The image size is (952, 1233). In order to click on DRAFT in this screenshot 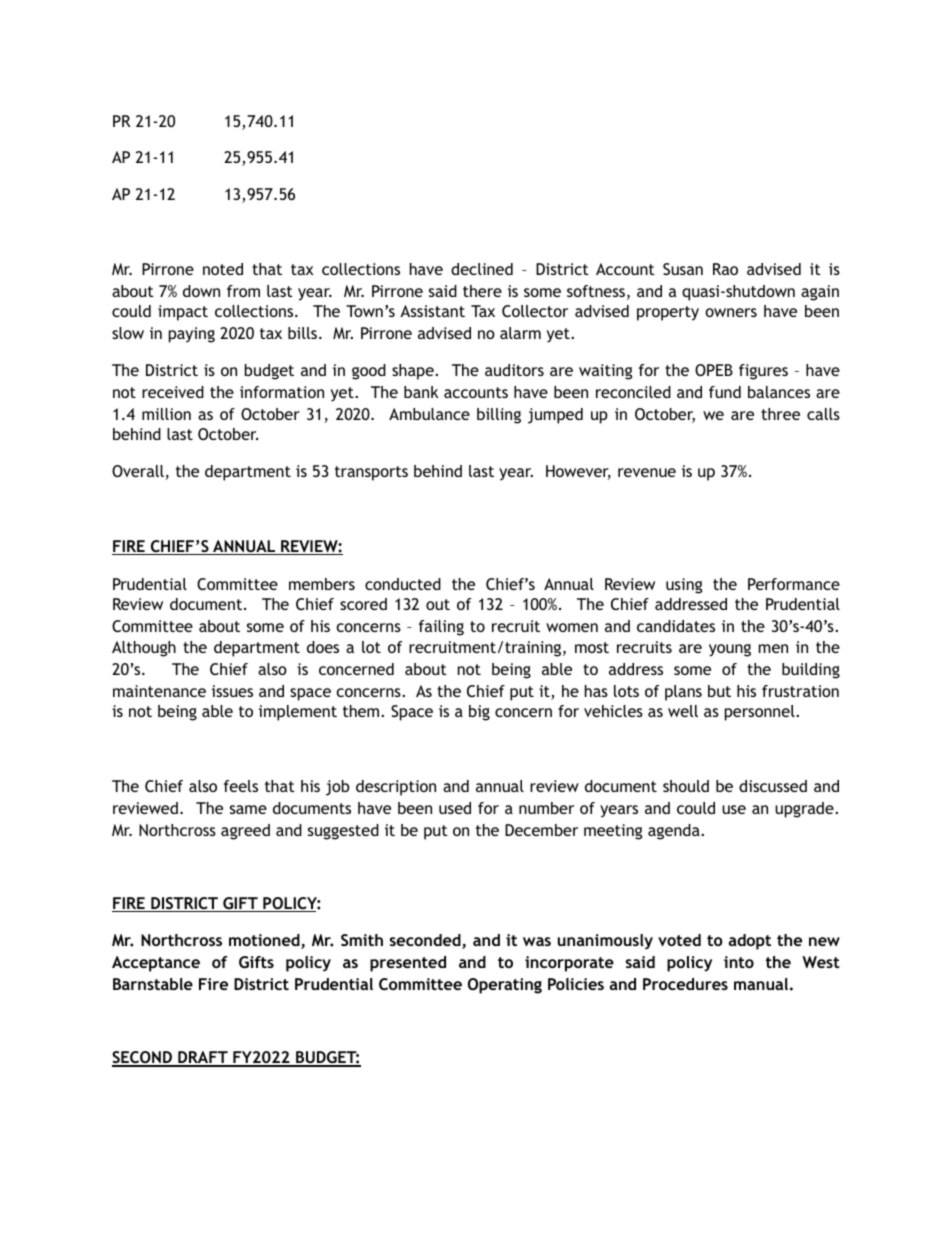, I will do `click(203, 1058)`.
